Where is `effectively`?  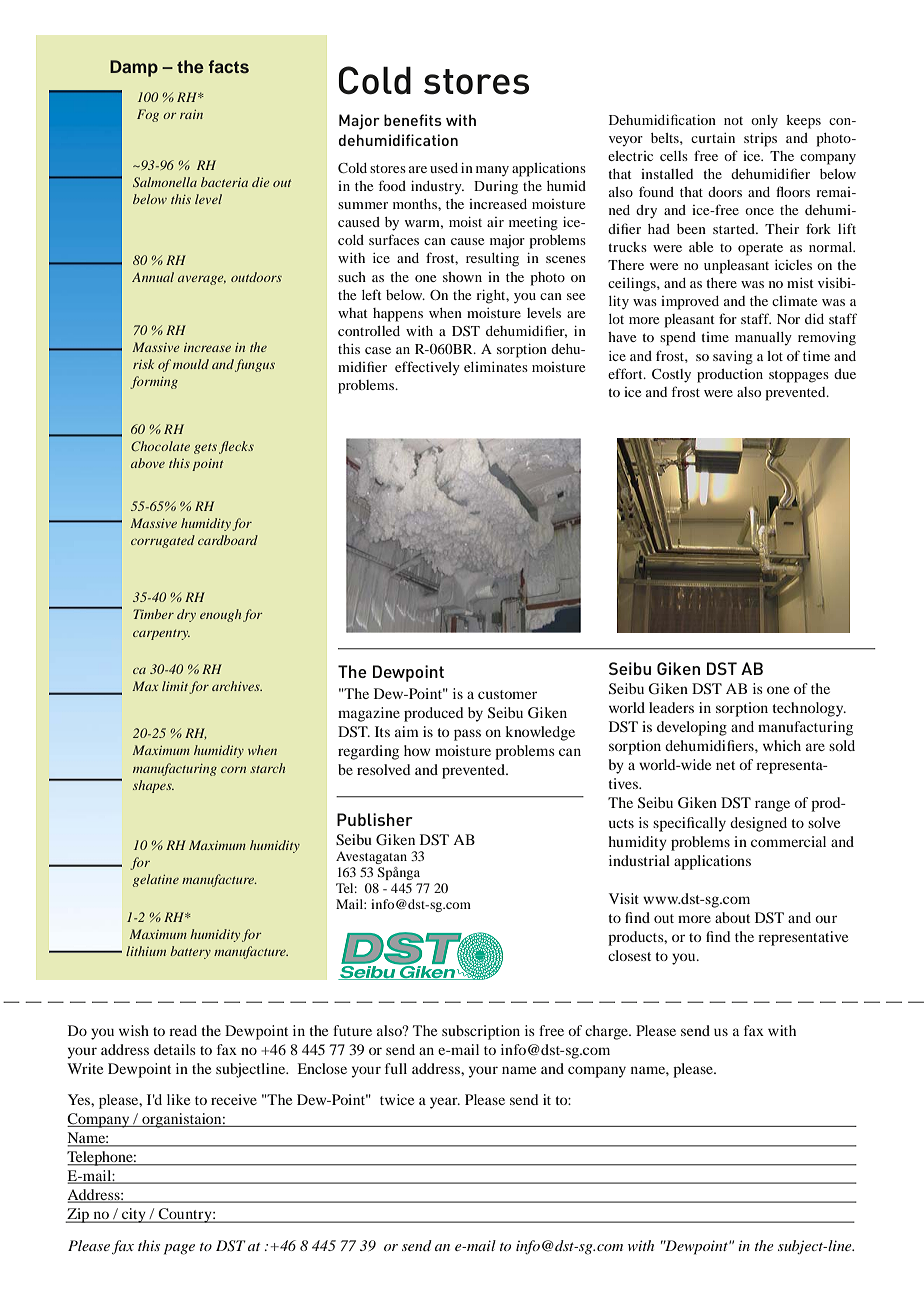 effectively is located at coordinates (427, 368).
